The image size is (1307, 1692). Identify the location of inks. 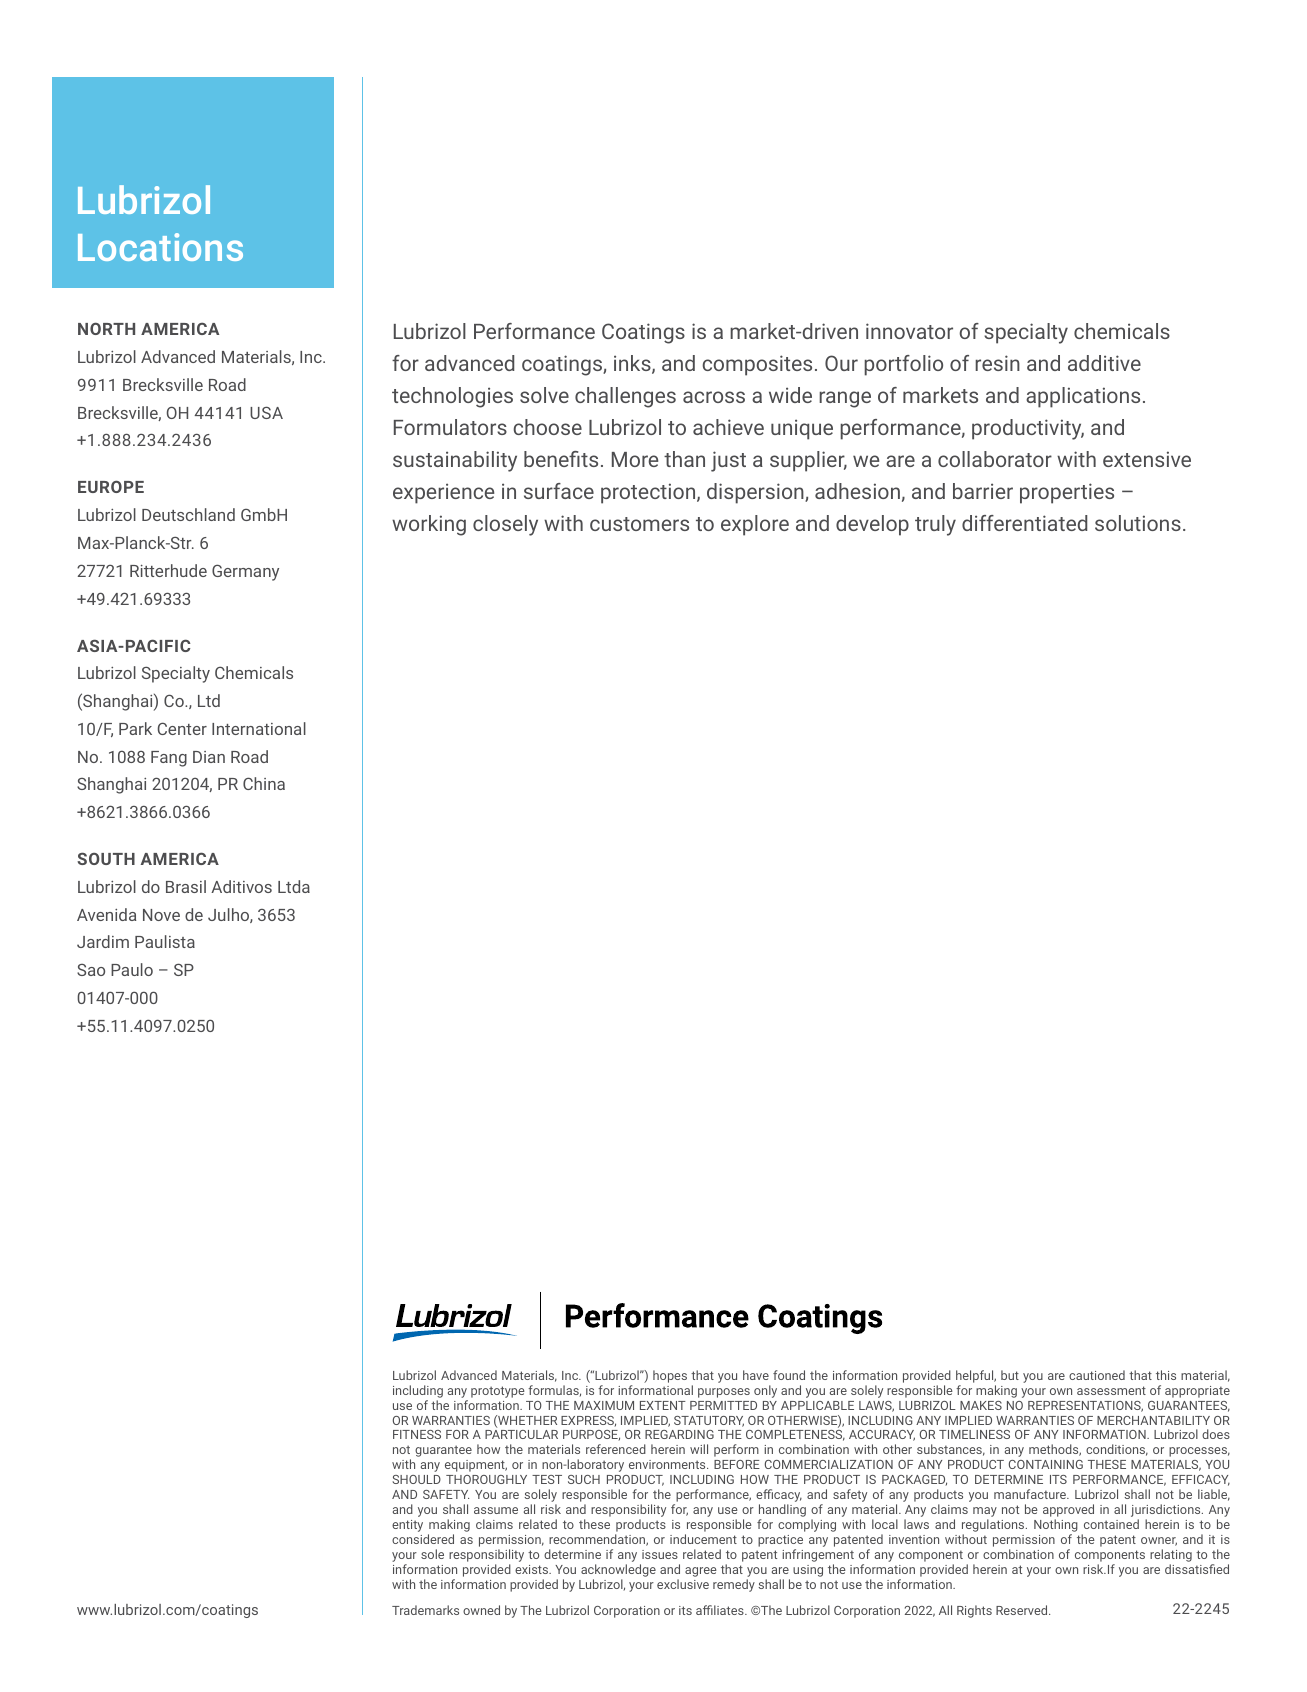
(633, 364).
